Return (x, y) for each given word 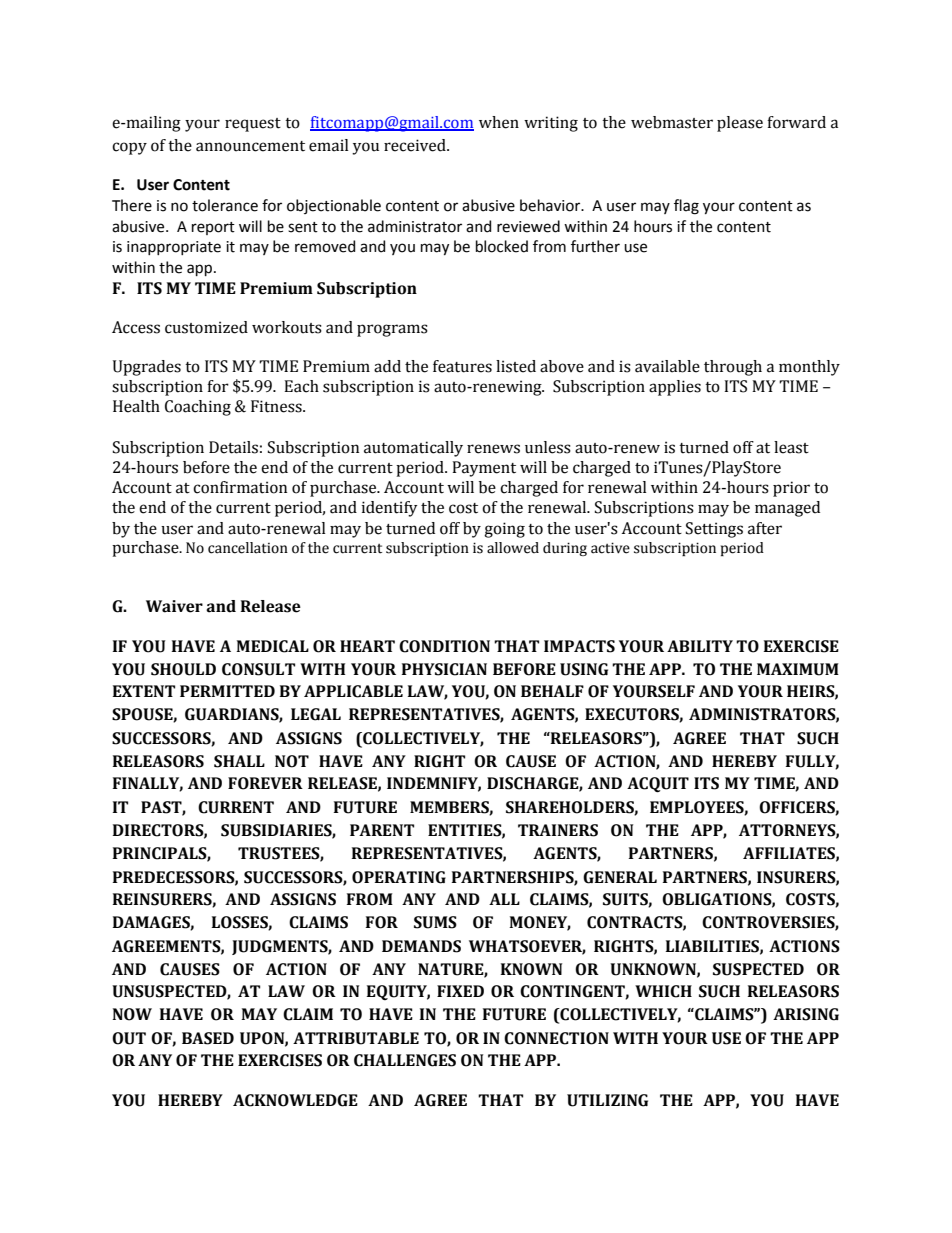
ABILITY (700, 646)
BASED (208, 1038)
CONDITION (444, 646)
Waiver (174, 606)
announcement (250, 146)
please (740, 124)
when (499, 122)
